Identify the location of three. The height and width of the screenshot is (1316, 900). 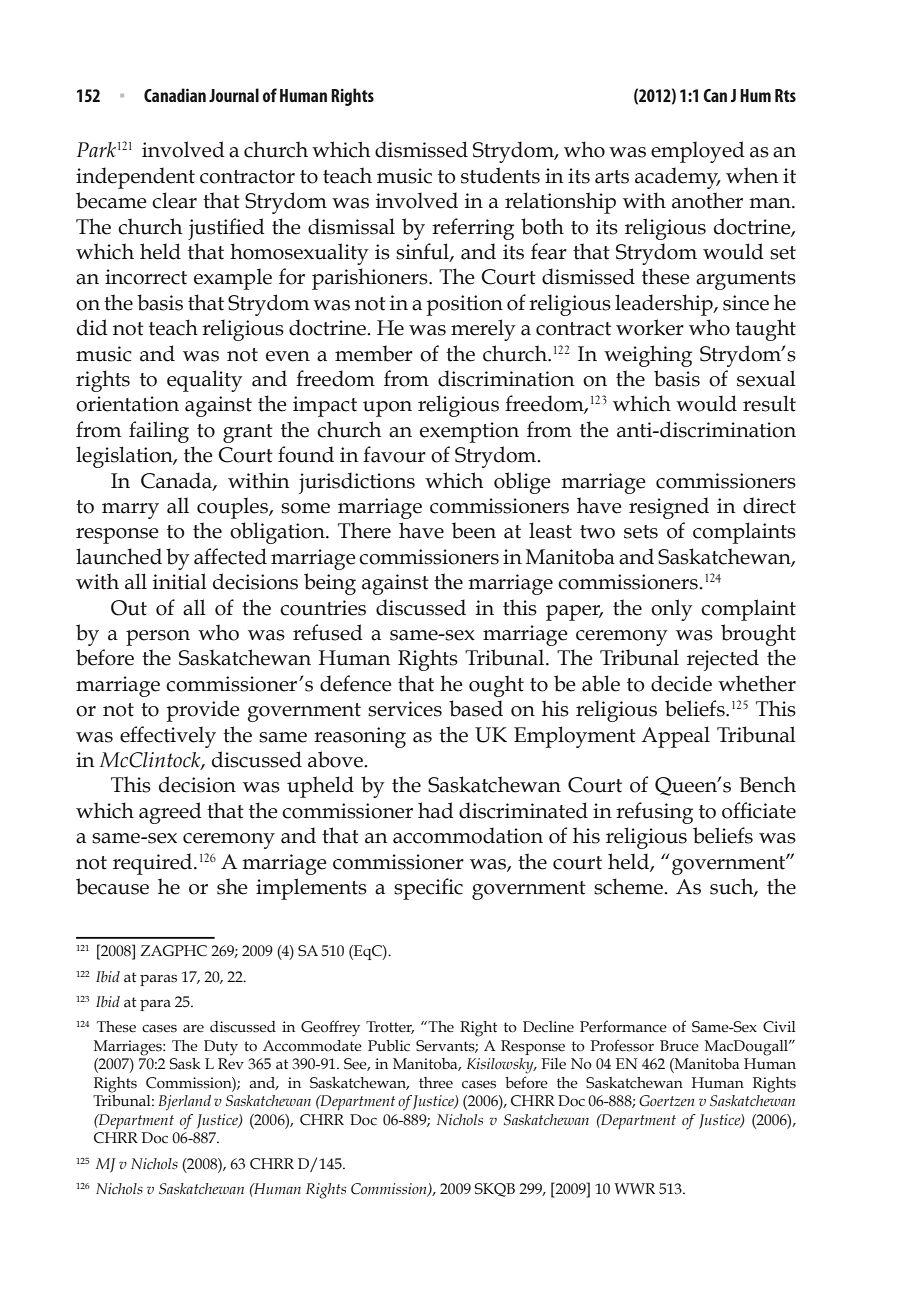
(436, 1083).
